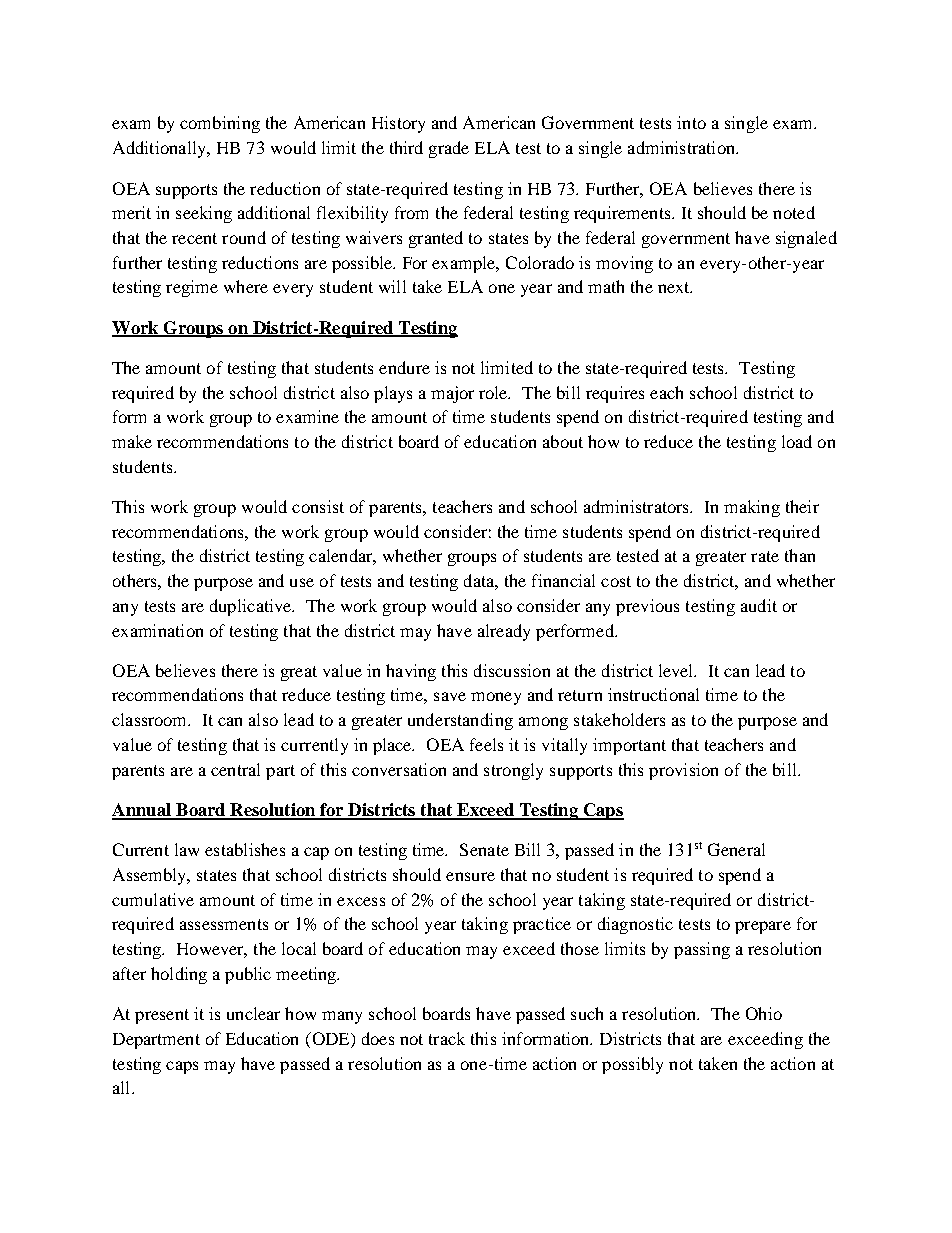  What do you see at coordinates (683, 147) in the screenshot?
I see `administration` at bounding box center [683, 147].
